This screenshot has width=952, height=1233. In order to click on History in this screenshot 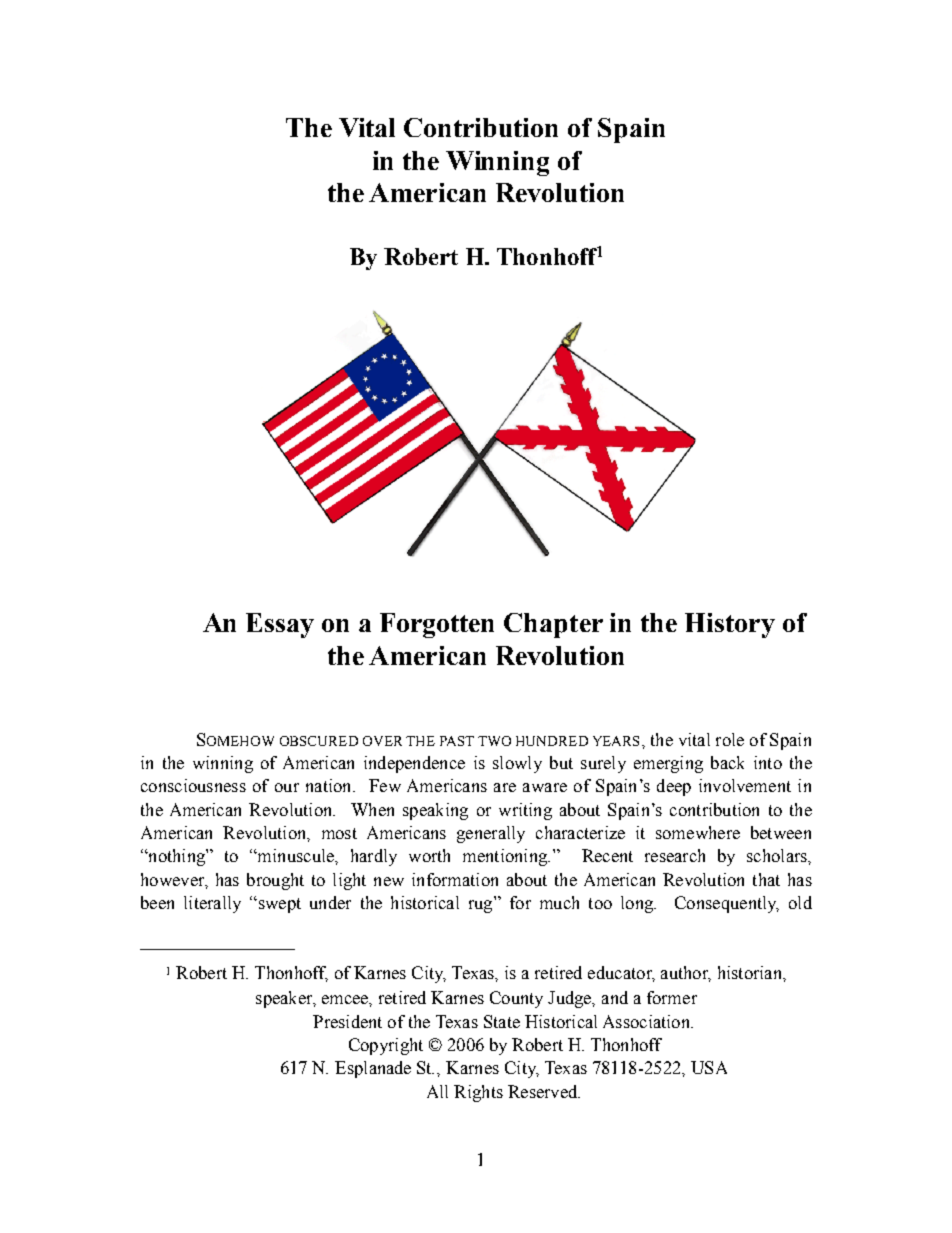, I will do `click(730, 625)`.
